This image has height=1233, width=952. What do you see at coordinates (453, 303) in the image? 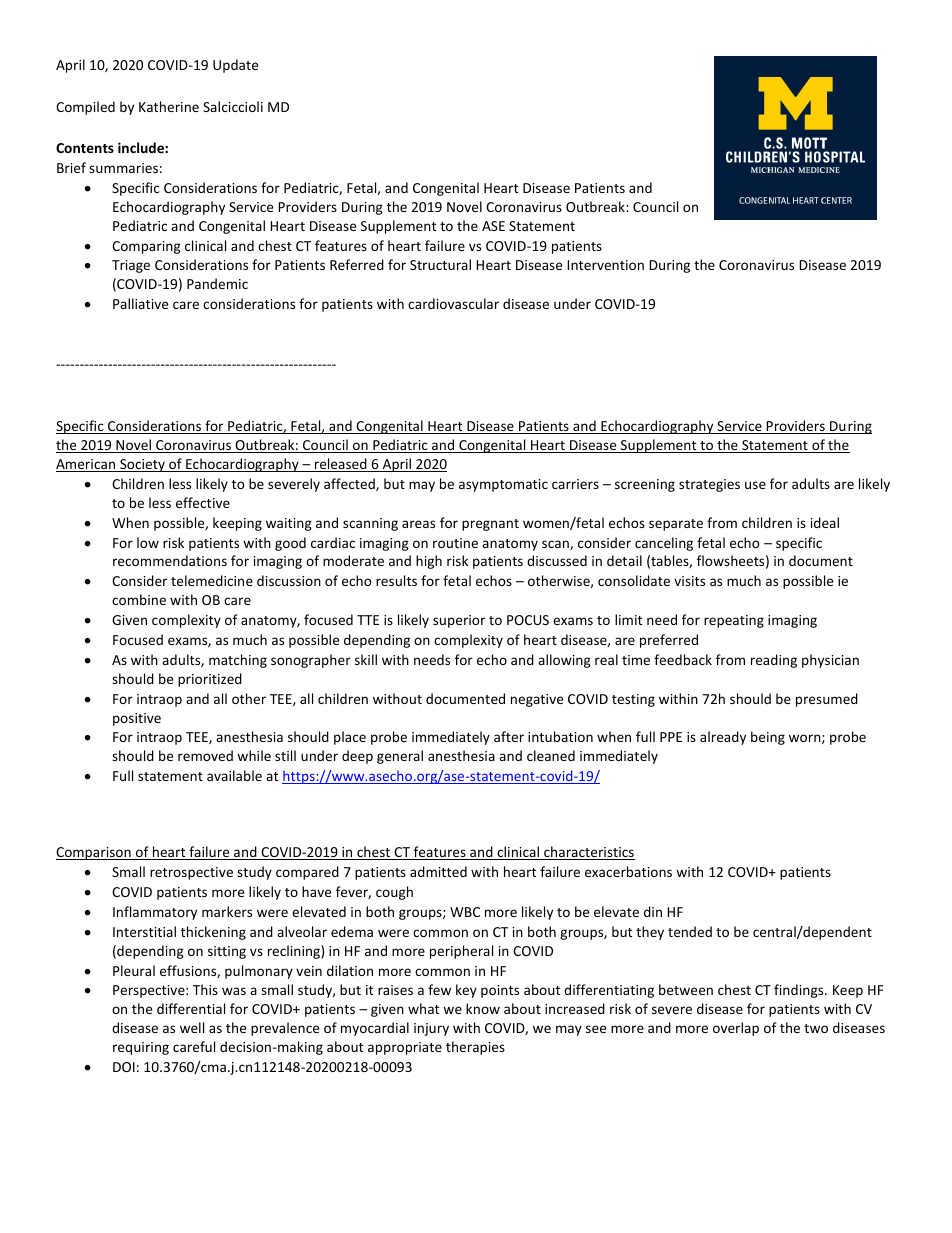
I see `cardiovascular` at bounding box center [453, 303].
